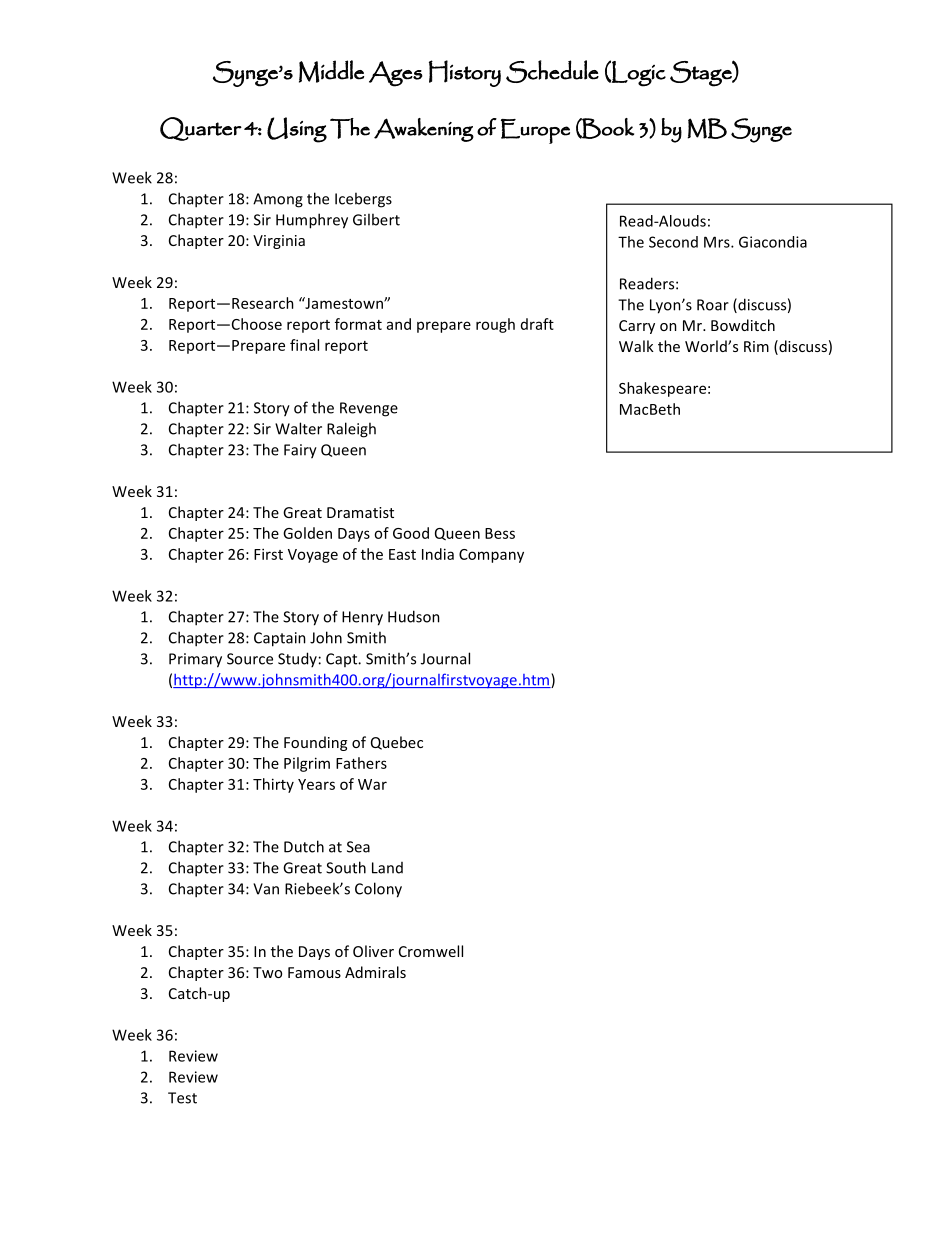 The image size is (952, 1233). What do you see at coordinates (182, 1098) in the document?
I see `Test` at bounding box center [182, 1098].
